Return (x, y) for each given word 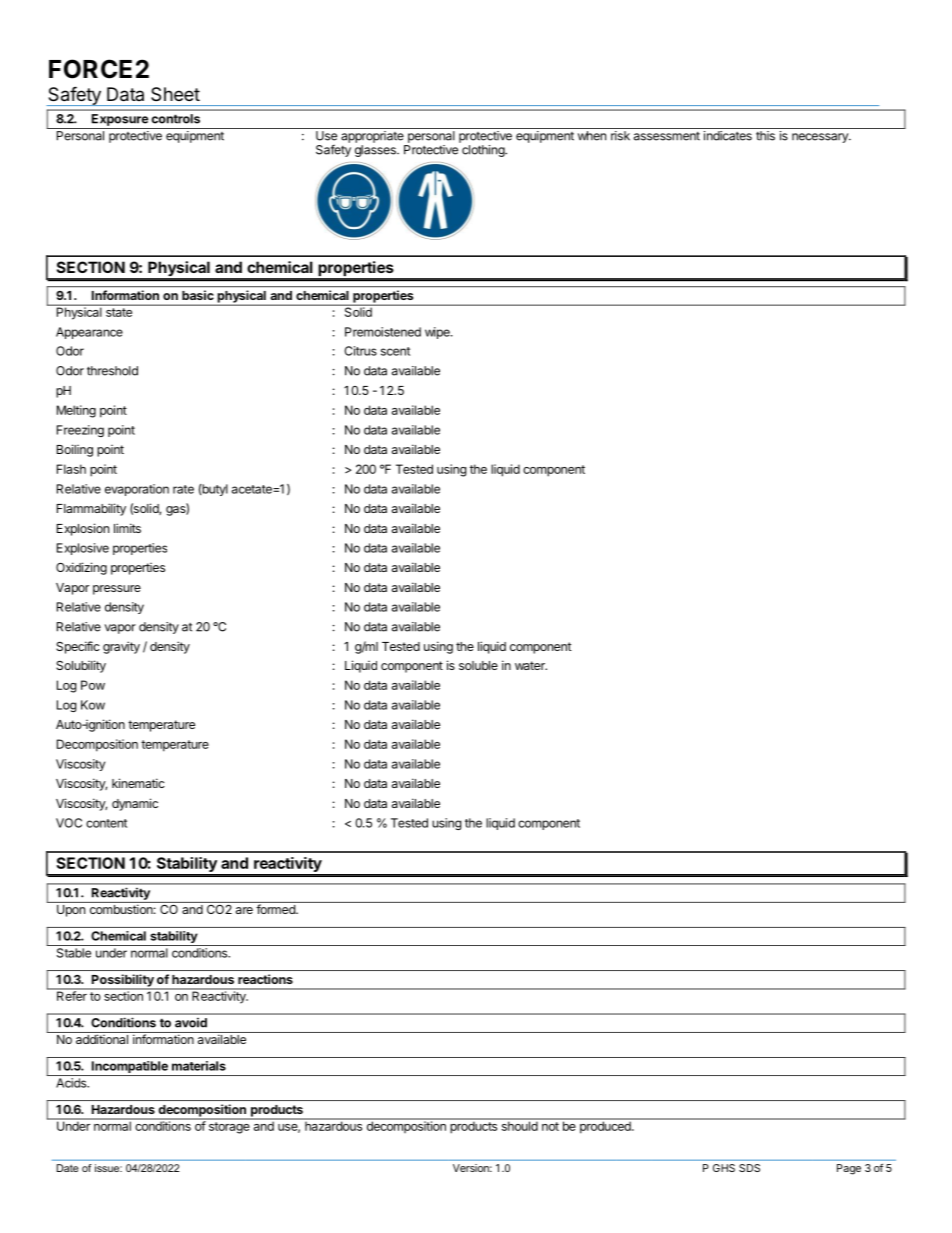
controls (176, 119)
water (531, 665)
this (765, 136)
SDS (749, 1168)
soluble (478, 665)
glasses (376, 151)
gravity (121, 647)
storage (229, 1128)
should (519, 1125)
